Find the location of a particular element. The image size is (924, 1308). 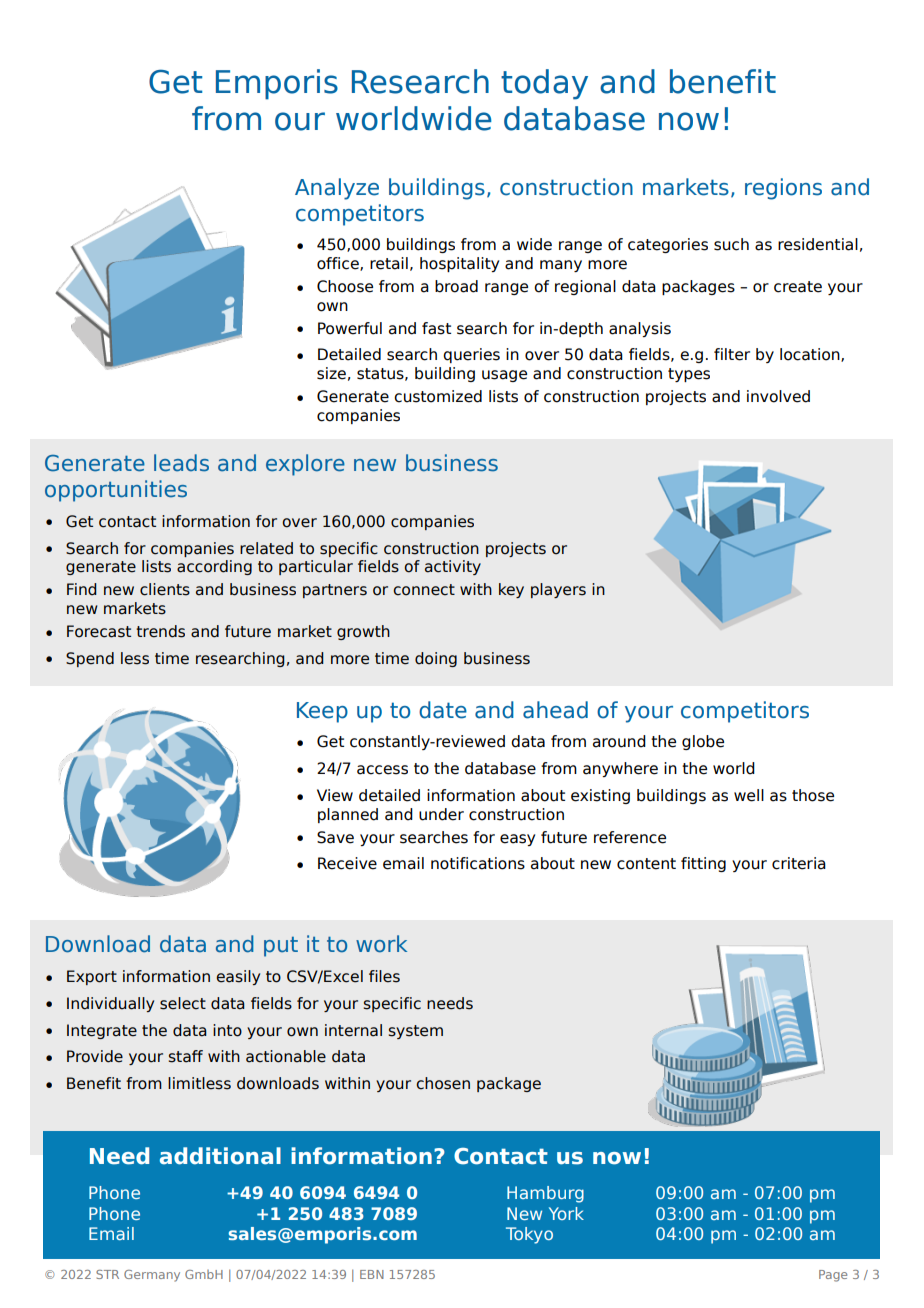

globe is located at coordinates (703, 742).
